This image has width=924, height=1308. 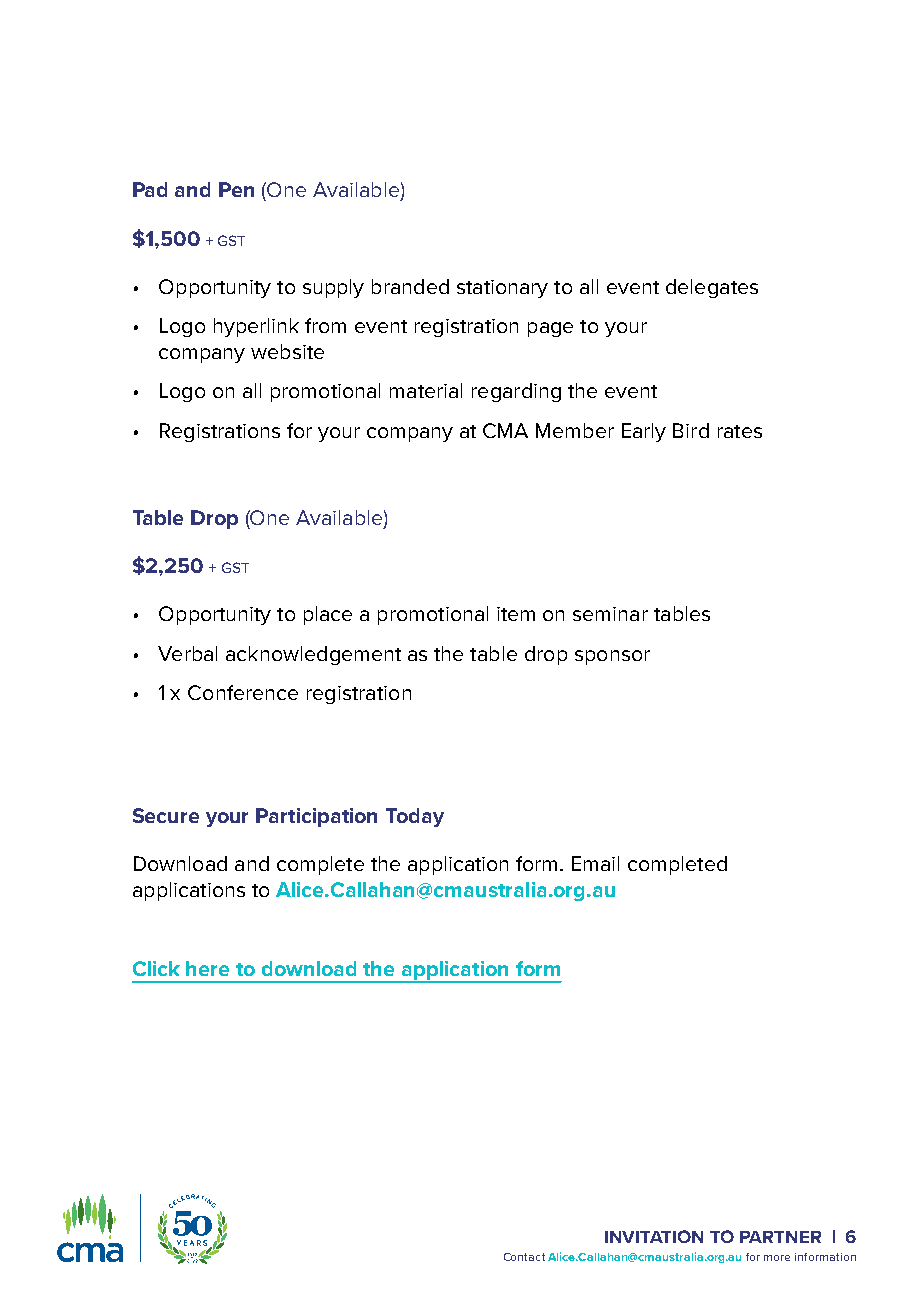 I want to click on material, so click(x=426, y=390).
